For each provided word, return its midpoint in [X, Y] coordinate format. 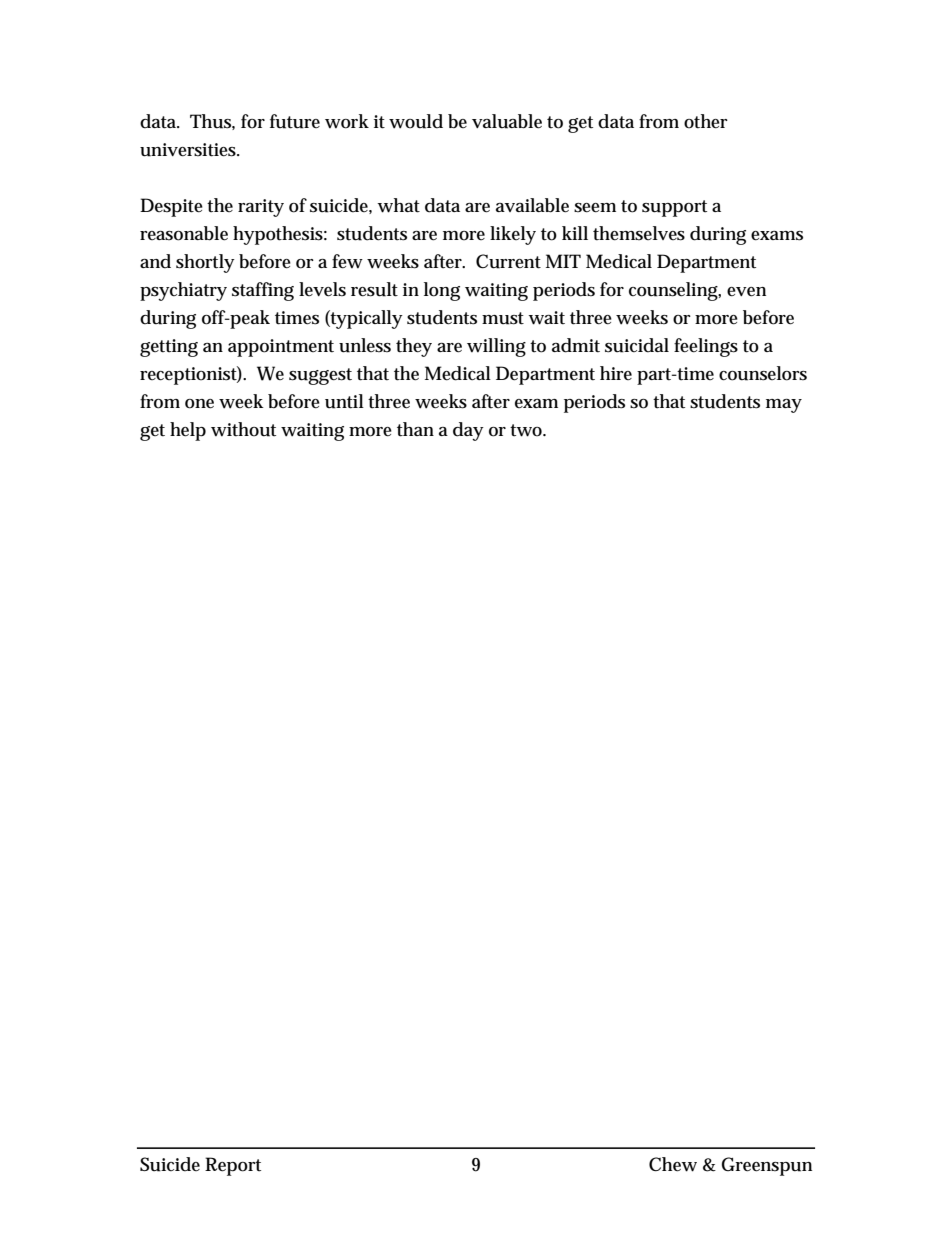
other [706, 121]
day [468, 431]
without [243, 429]
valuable [507, 121]
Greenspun [767, 1166]
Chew [673, 1164]
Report [233, 1166]
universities [189, 150]
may [784, 406]
